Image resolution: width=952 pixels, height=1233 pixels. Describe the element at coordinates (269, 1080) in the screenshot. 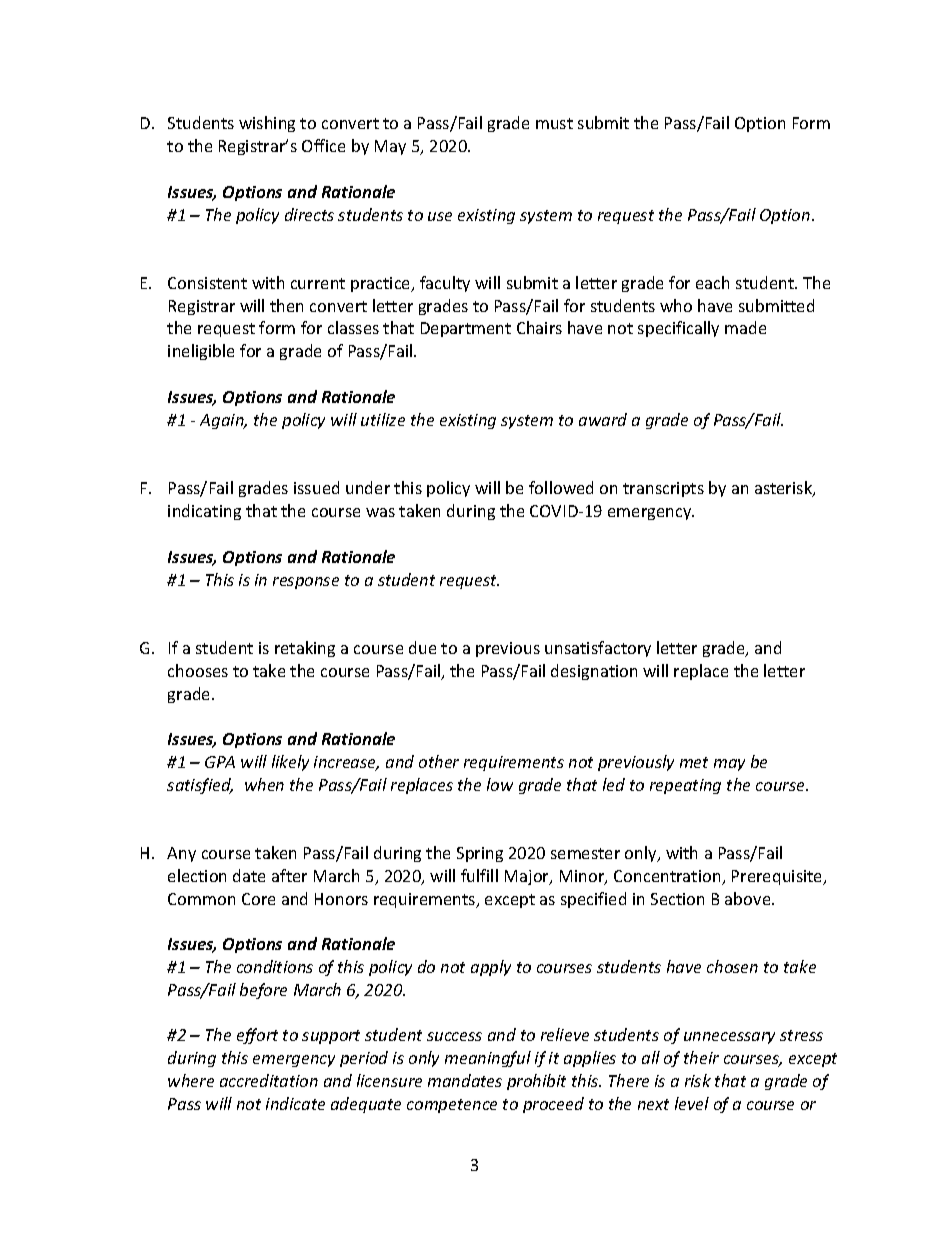

I see `accreditation` at that location.
